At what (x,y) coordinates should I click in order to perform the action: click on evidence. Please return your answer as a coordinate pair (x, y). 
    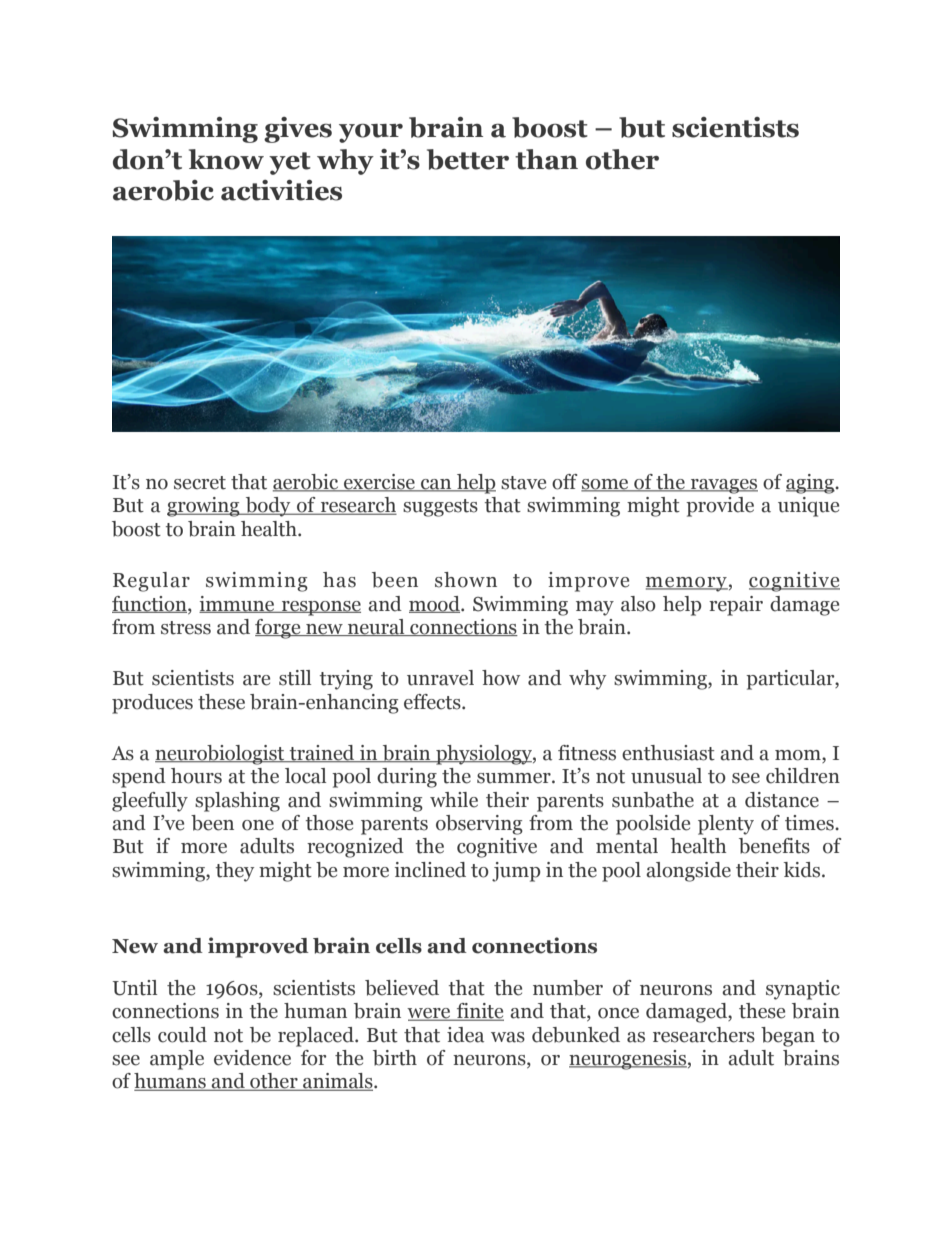
    Looking at the image, I should click on (252, 1058).
